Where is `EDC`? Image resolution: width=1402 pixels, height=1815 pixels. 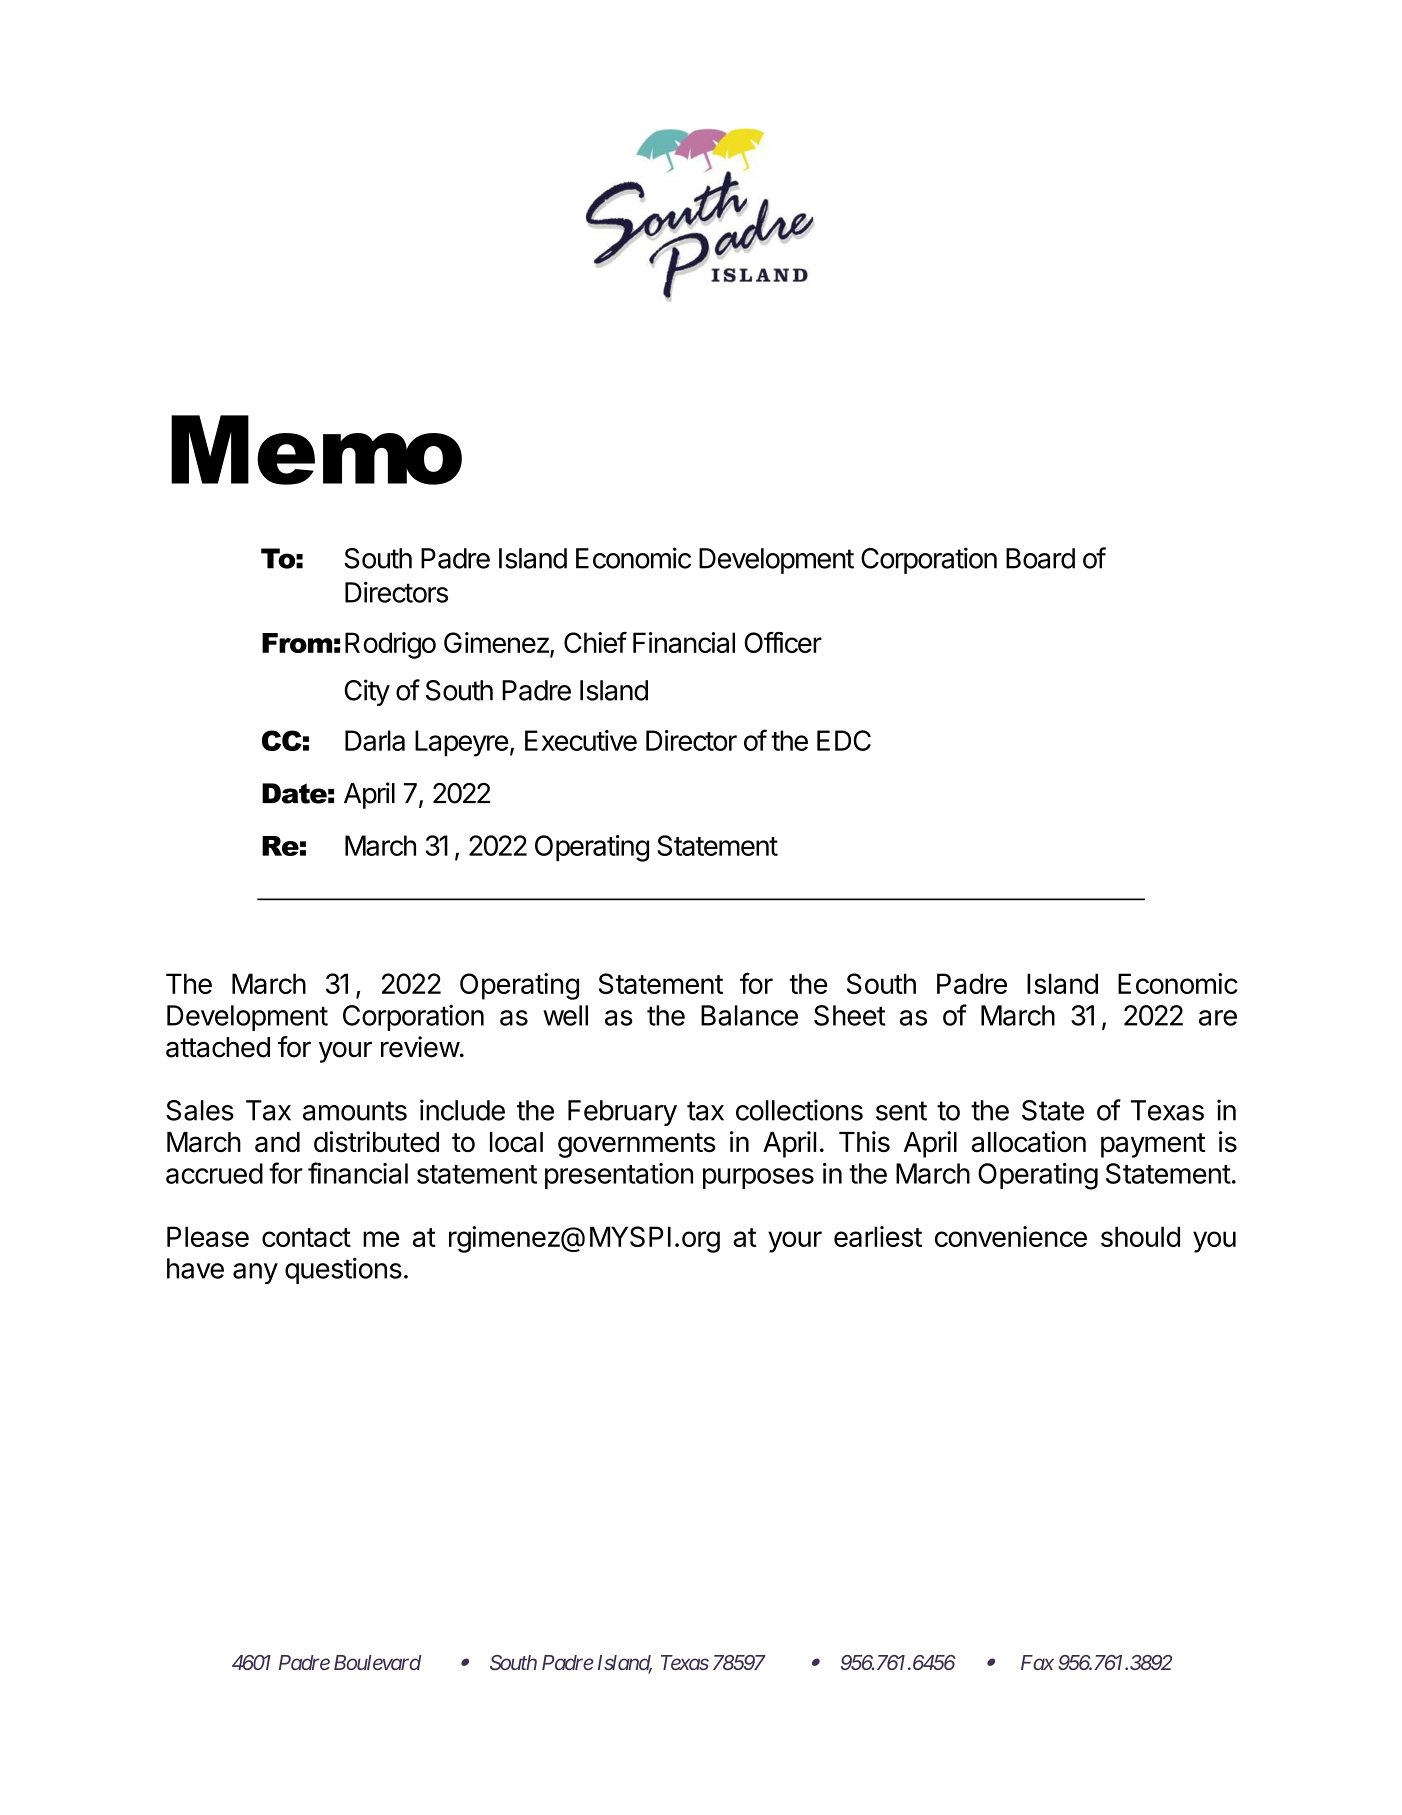 EDC is located at coordinates (844, 740).
